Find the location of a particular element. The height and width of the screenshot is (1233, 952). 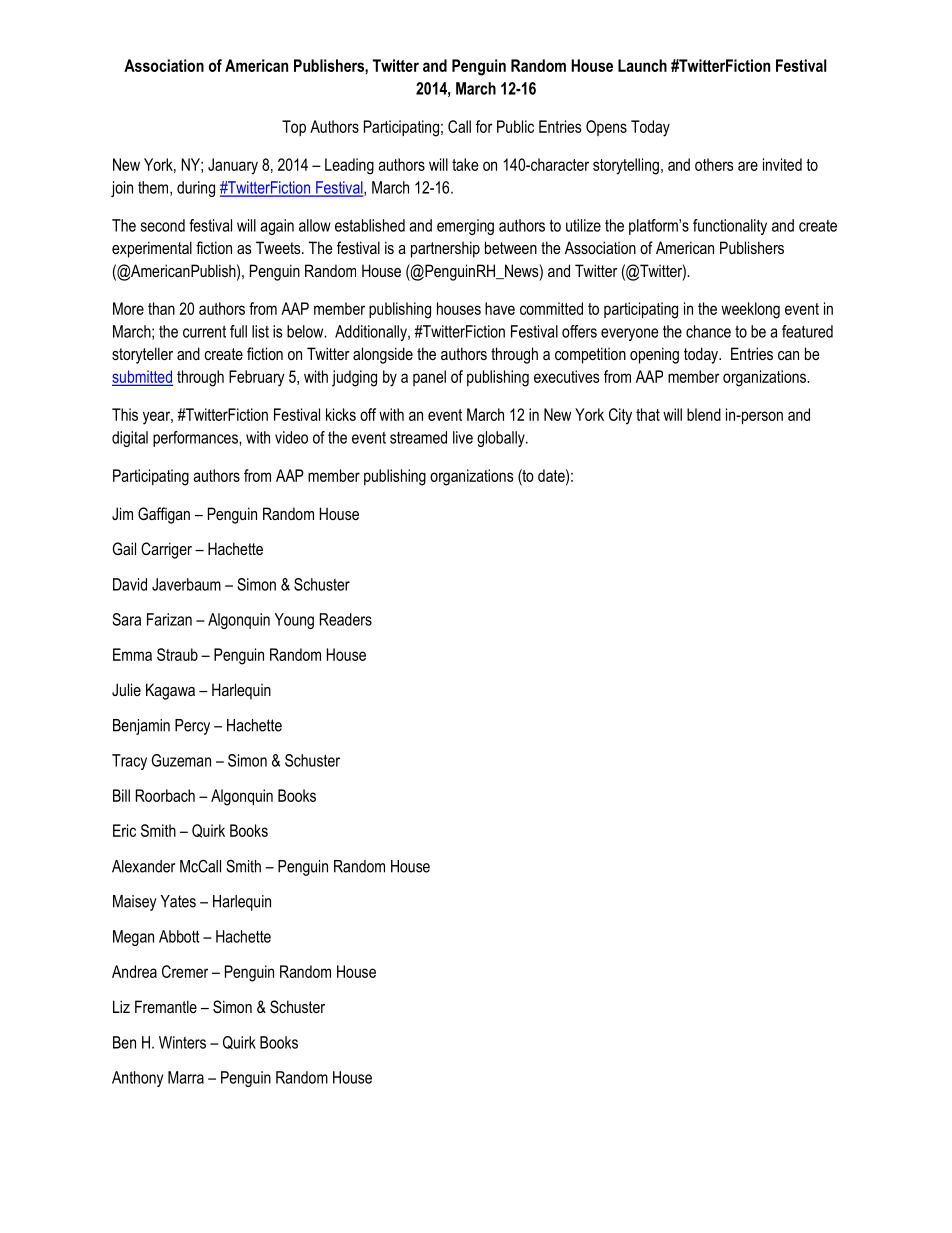

Readers is located at coordinates (346, 619).
